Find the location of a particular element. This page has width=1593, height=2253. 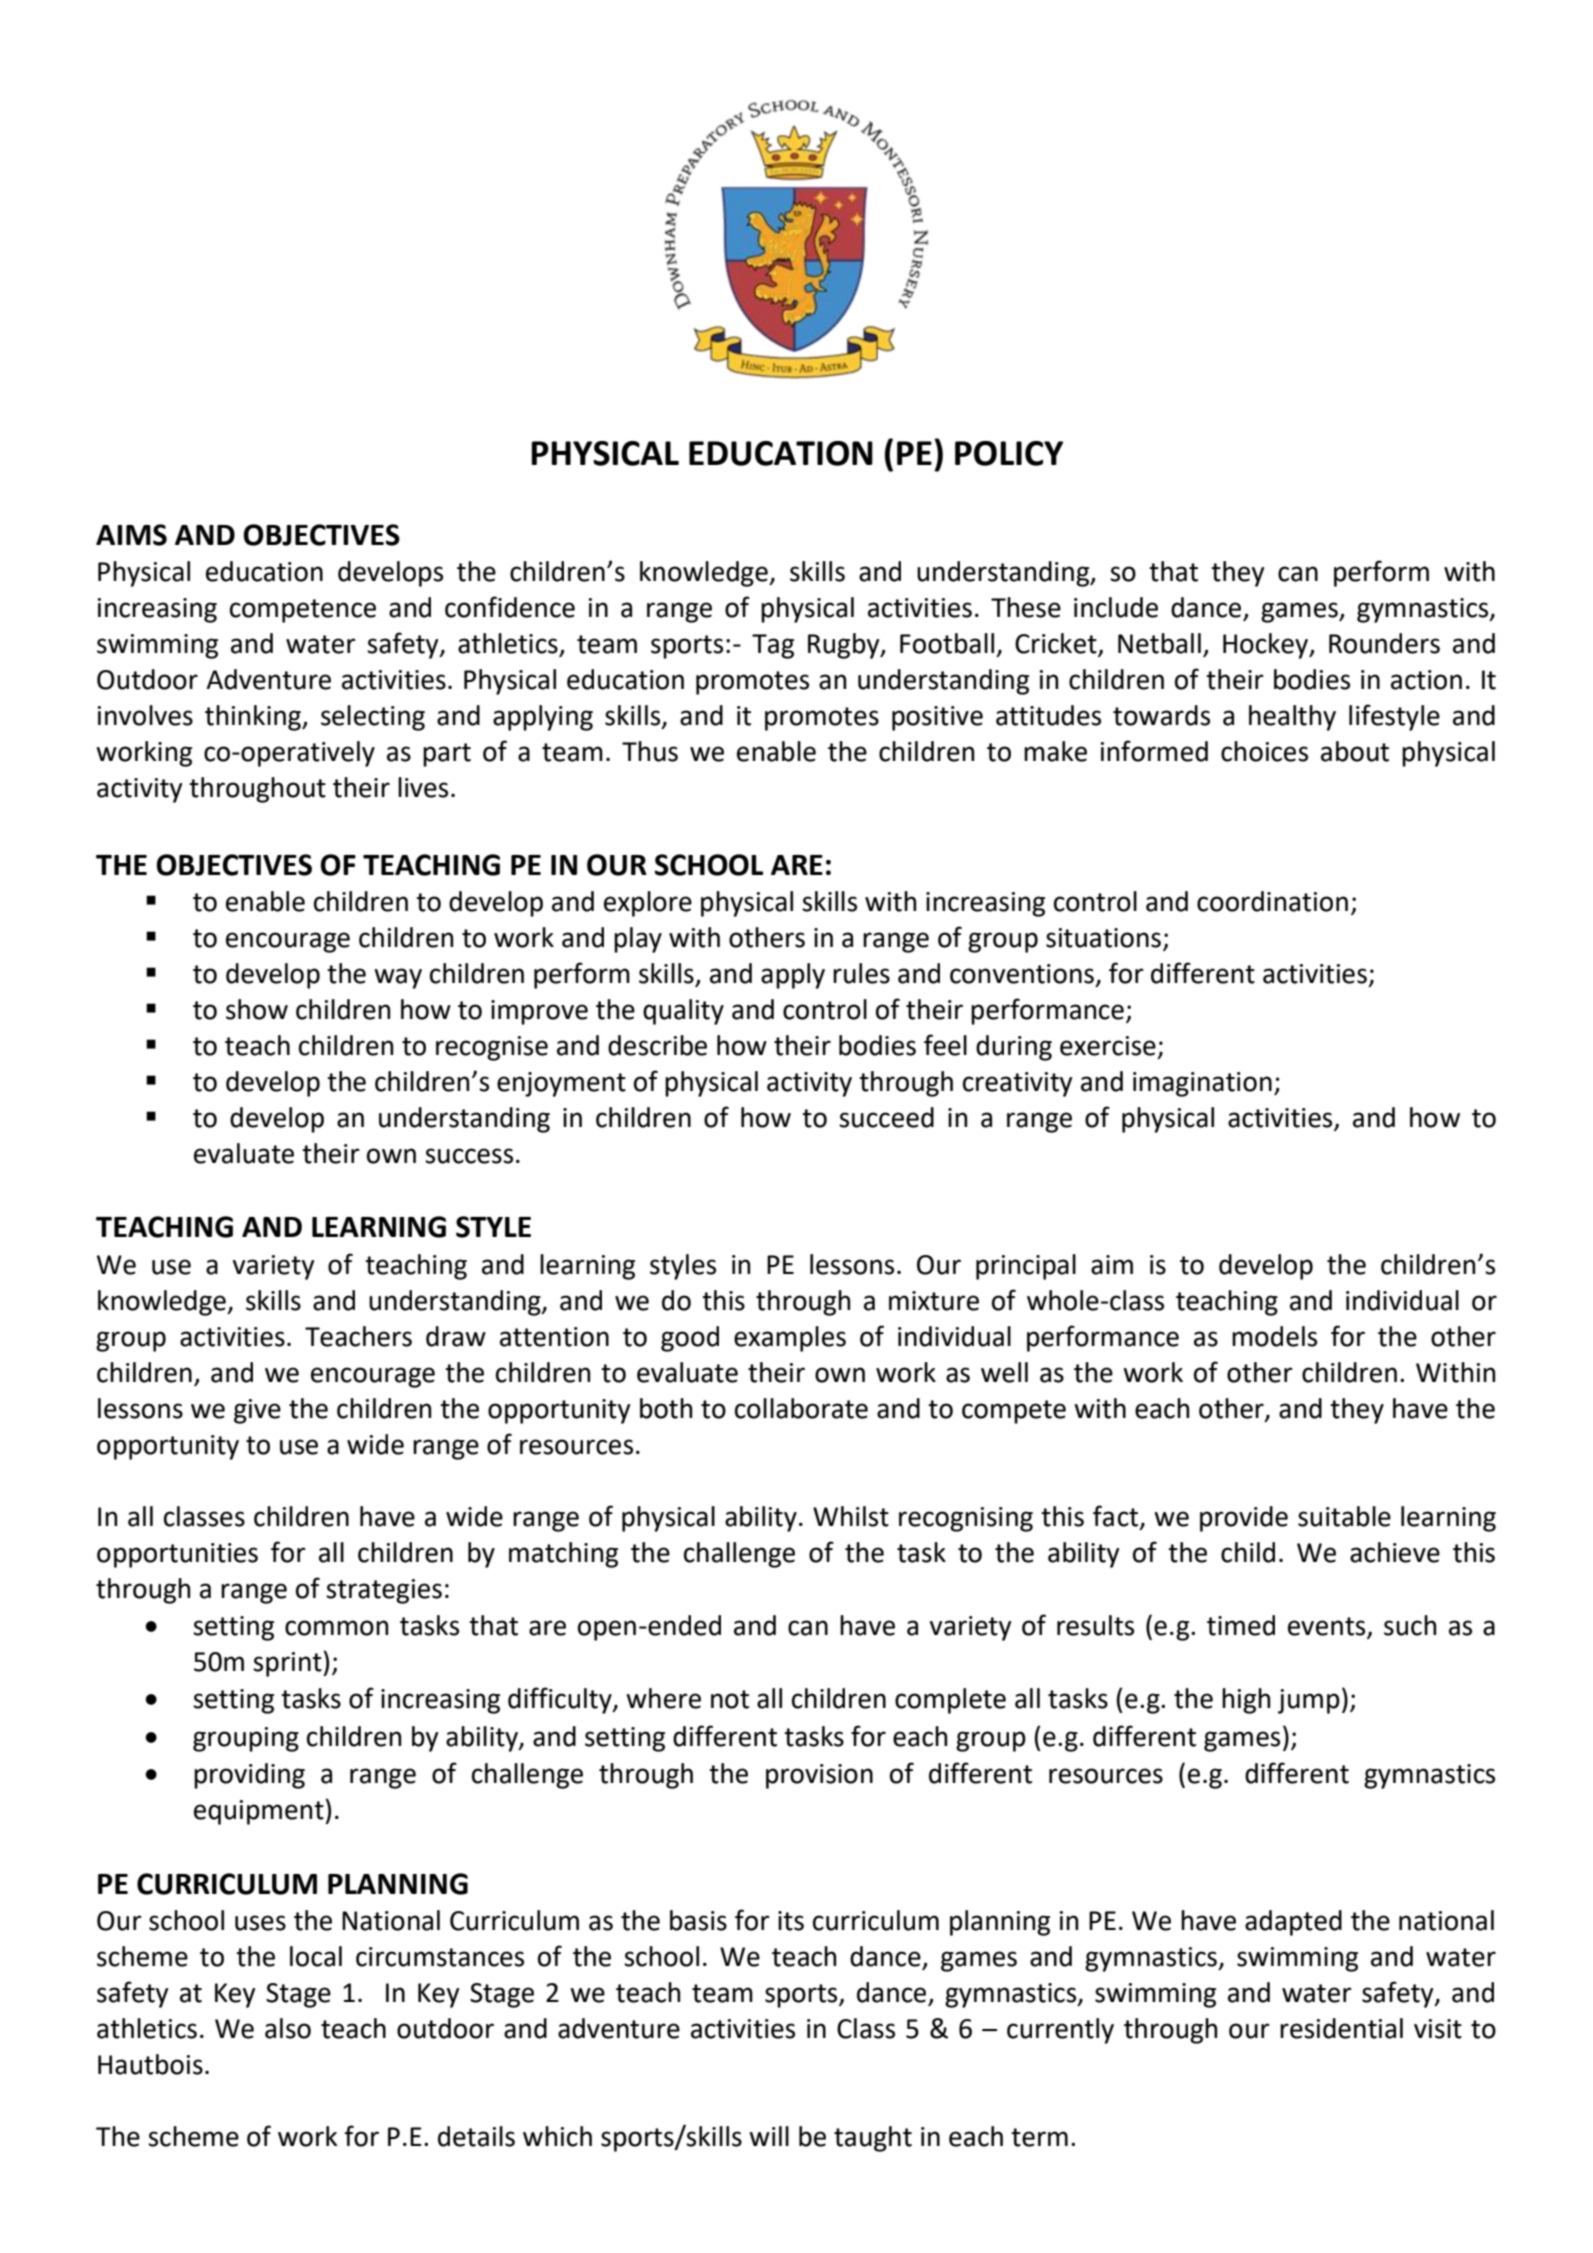

Rugby is located at coordinates (845, 646).
